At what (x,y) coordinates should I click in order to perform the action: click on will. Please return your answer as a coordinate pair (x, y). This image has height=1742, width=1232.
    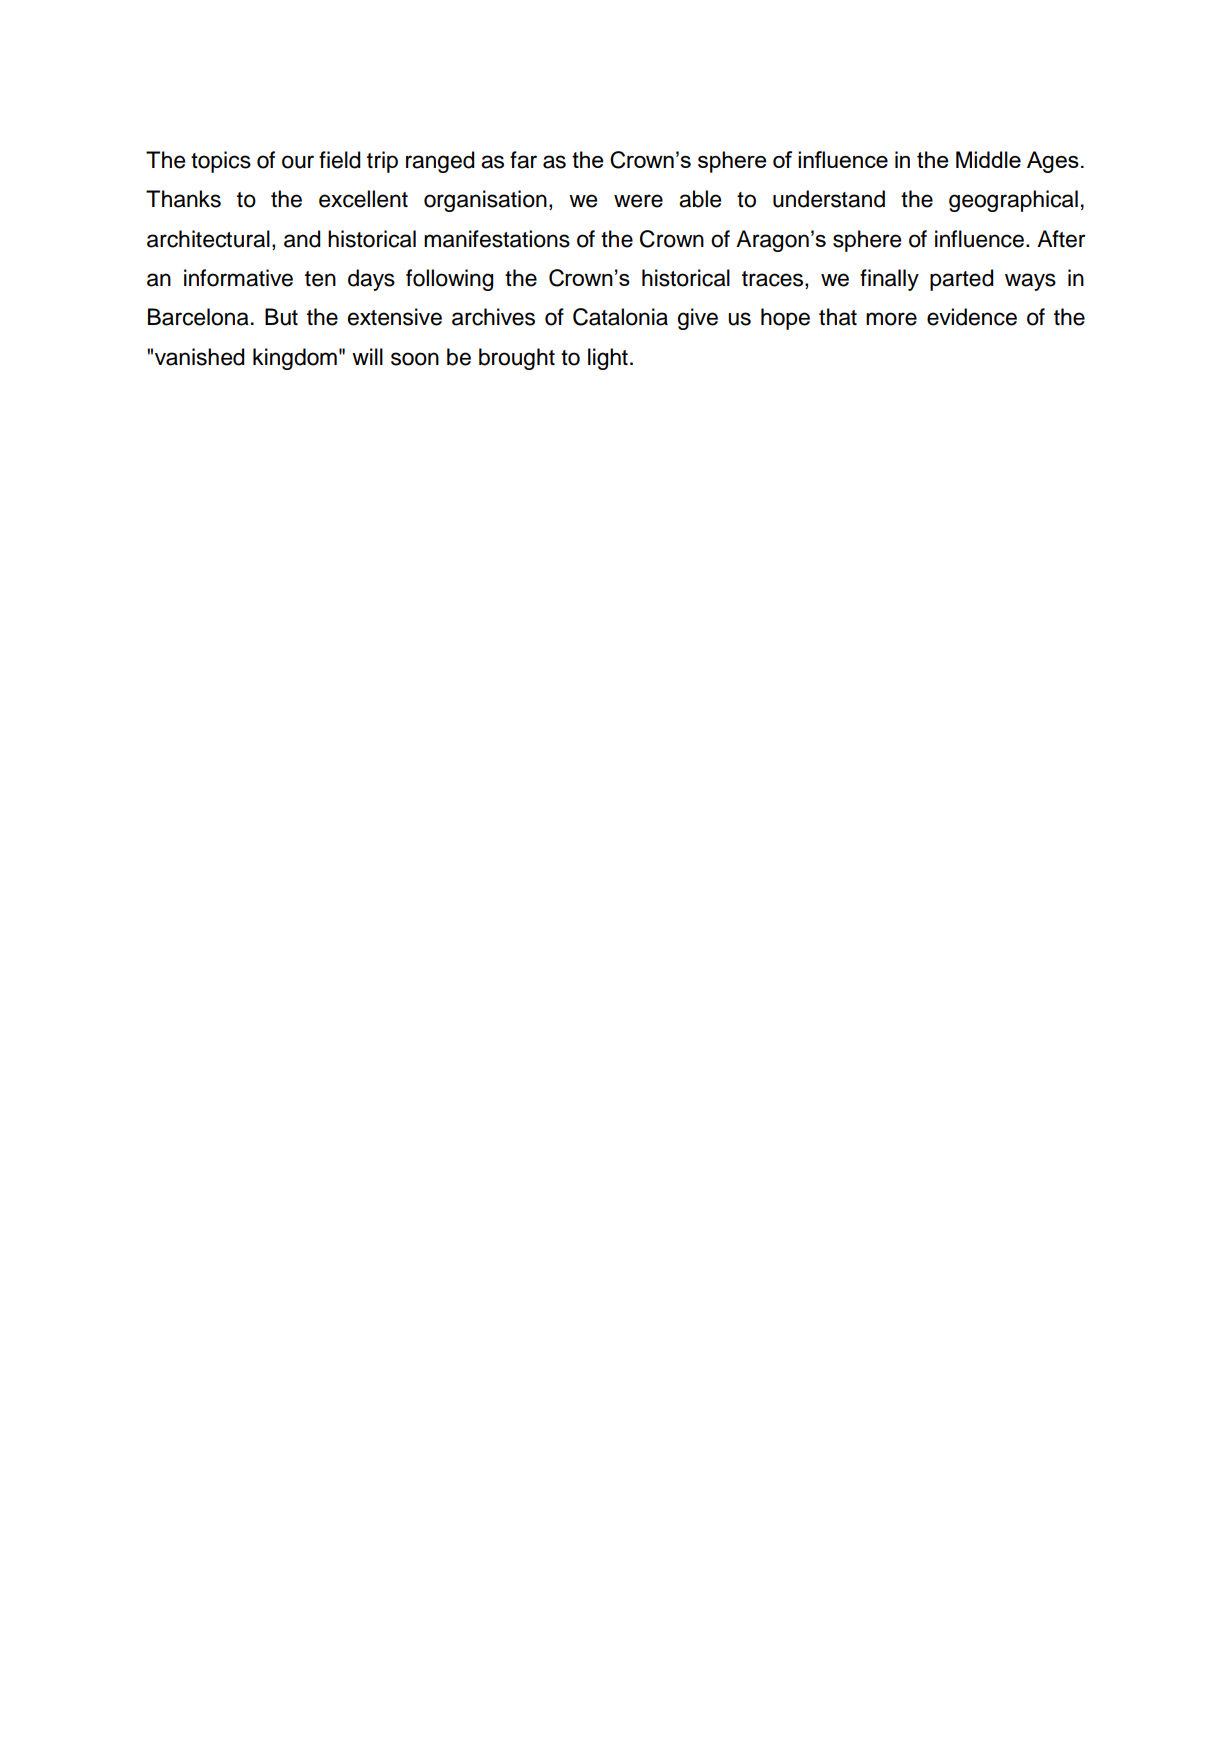
    Looking at the image, I should click on (367, 356).
